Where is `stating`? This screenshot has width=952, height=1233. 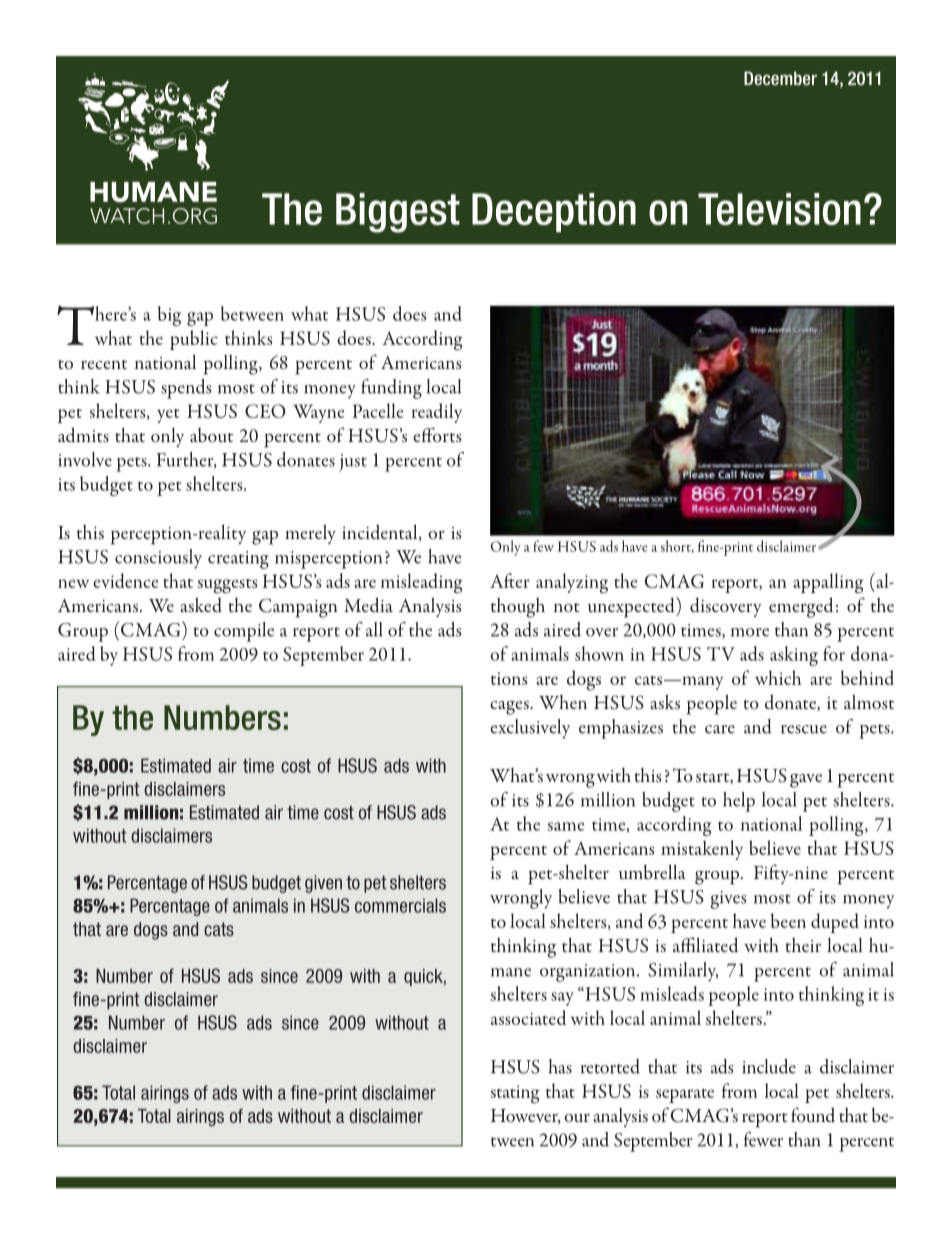 stating is located at coordinates (515, 1094).
